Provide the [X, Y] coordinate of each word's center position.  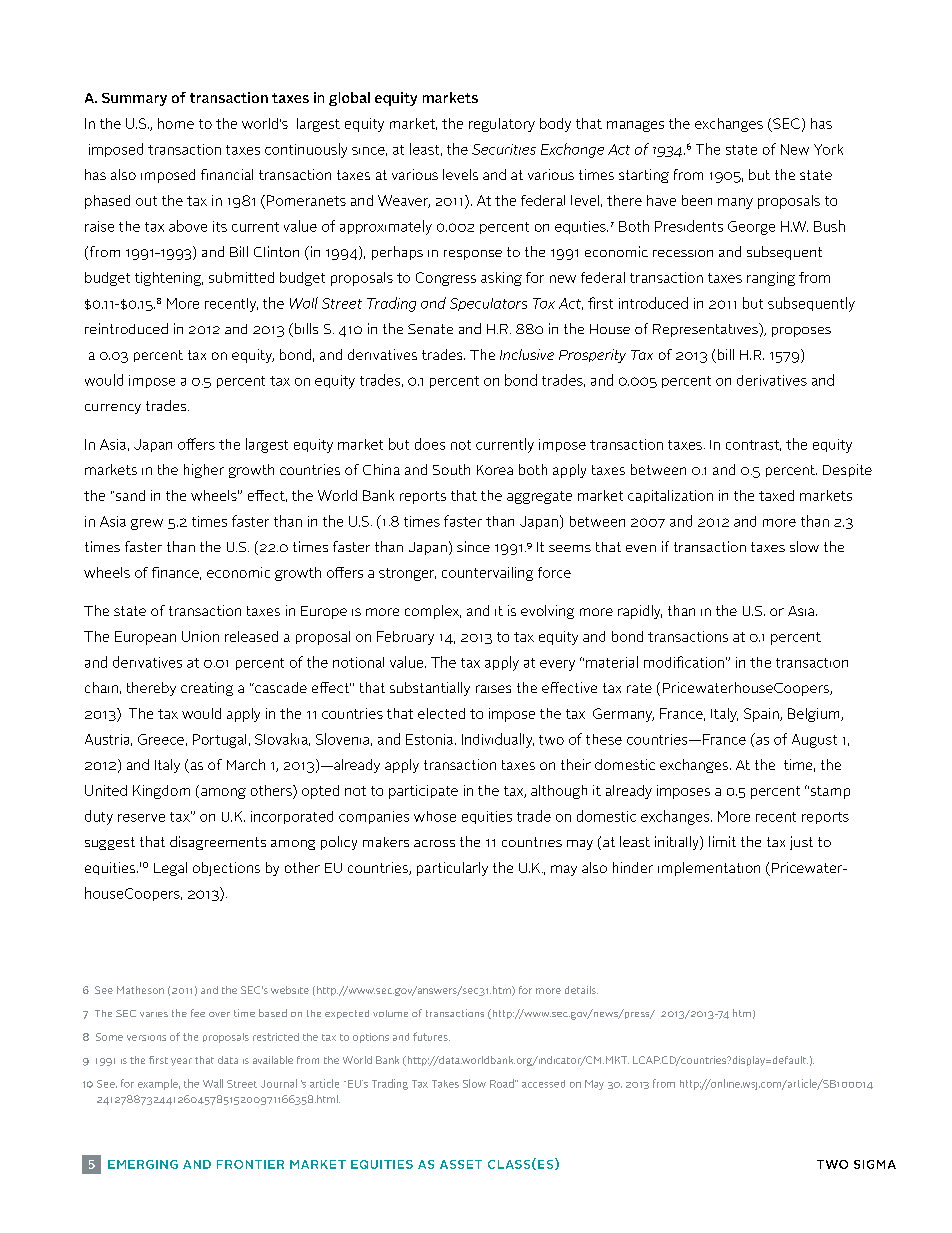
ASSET [461, 1164]
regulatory [502, 125]
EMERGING [143, 1164]
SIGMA [875, 1164]
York [828, 149]
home [176, 123]
